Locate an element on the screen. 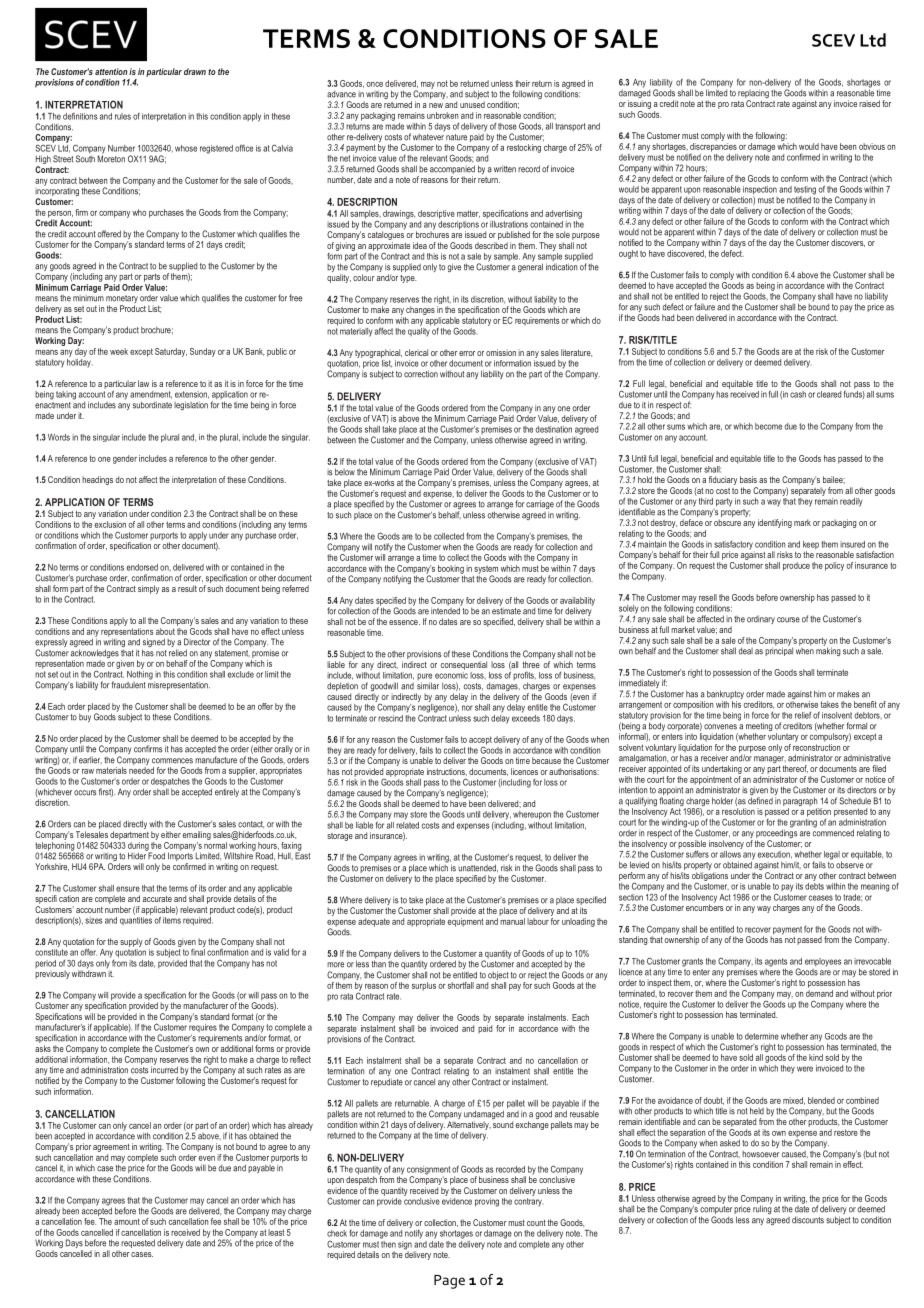  correction is located at coordinates (421, 374).
